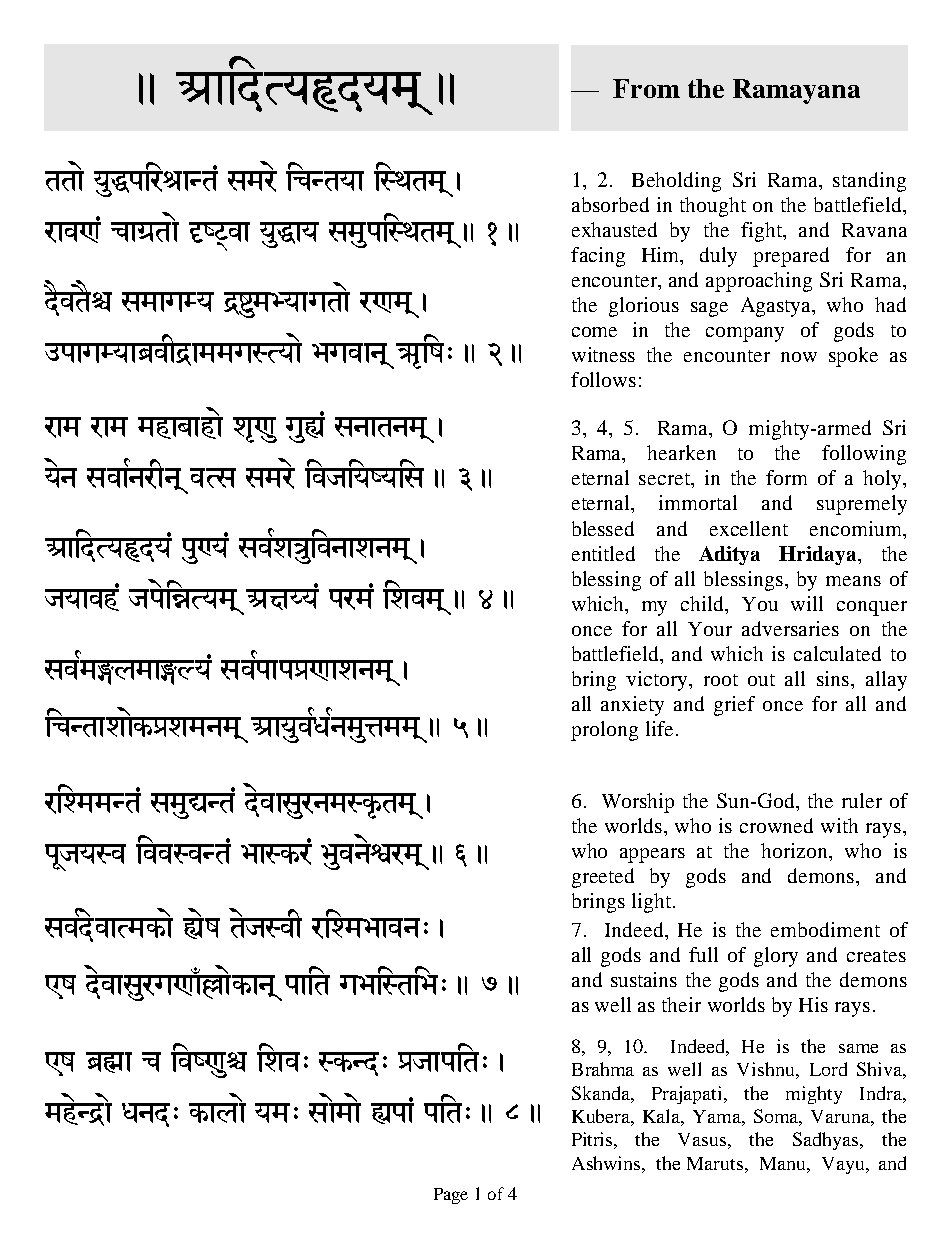  I want to click on From, so click(646, 88).
